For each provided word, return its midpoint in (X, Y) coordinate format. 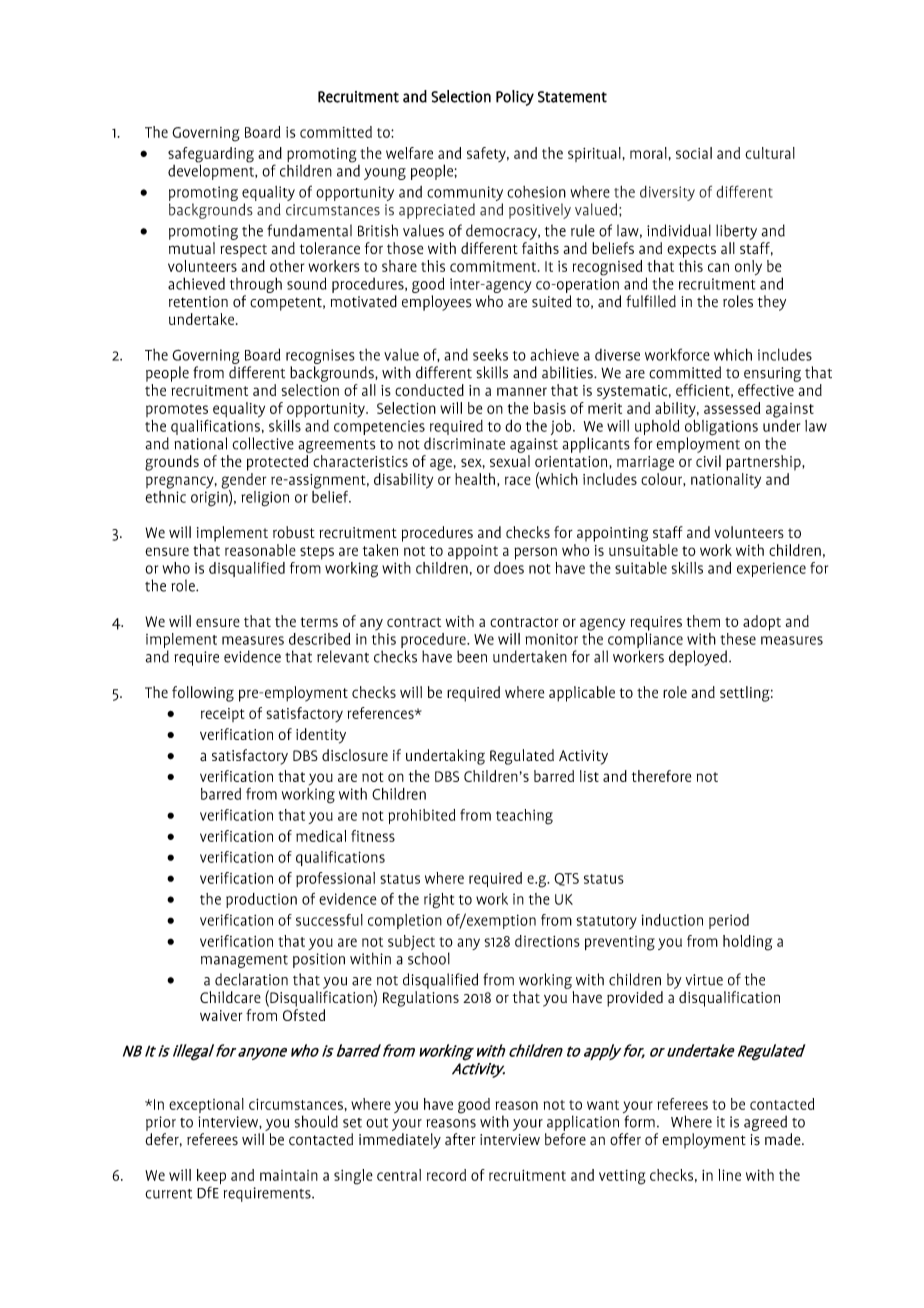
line (729, 1175)
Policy (515, 98)
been (472, 656)
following (203, 694)
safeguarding (211, 156)
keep (211, 1178)
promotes (177, 412)
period (729, 921)
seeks (490, 354)
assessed (732, 408)
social (694, 153)
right (439, 901)
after (460, 1139)
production (261, 900)
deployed (698, 658)
